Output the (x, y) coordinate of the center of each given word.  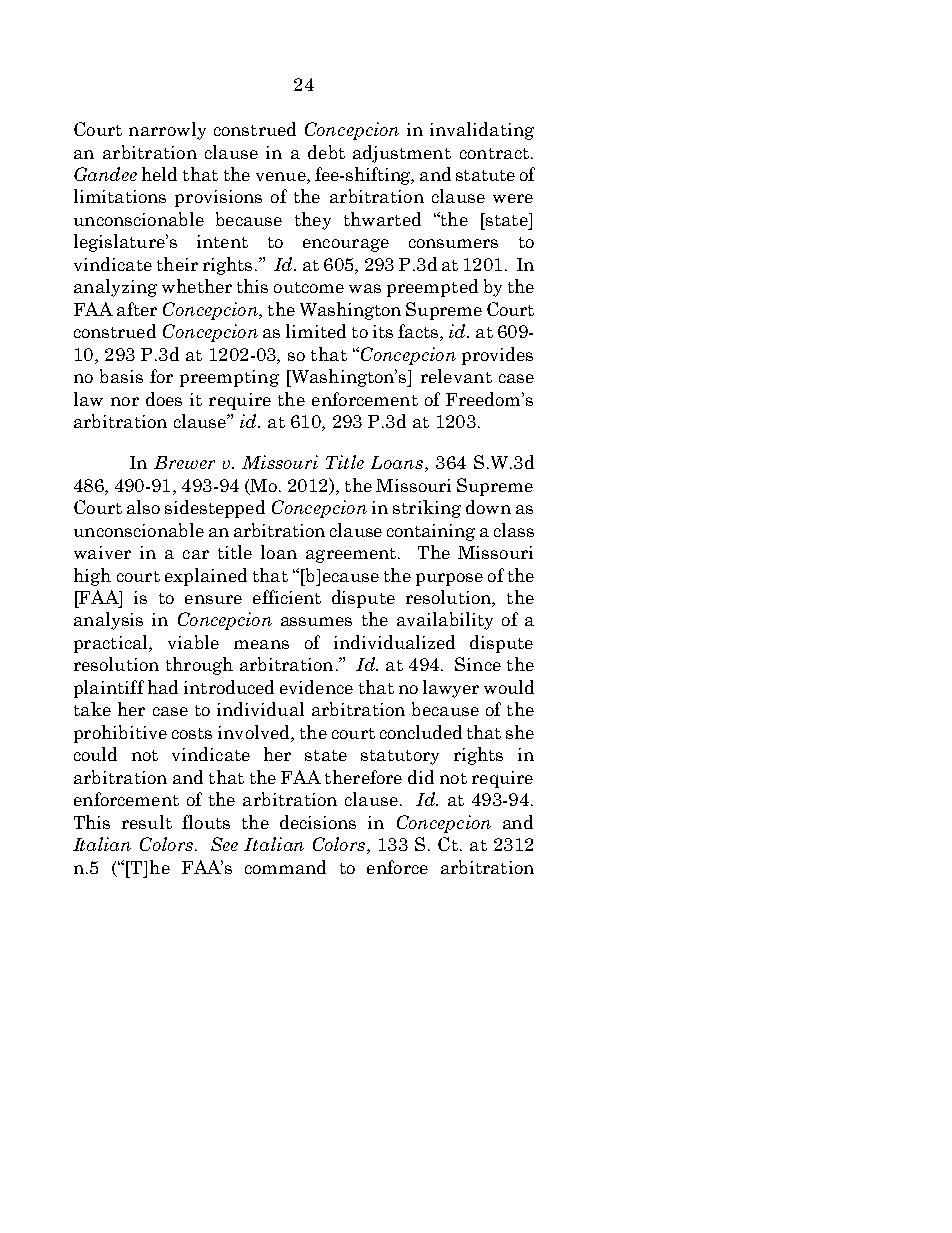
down (488, 507)
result (147, 822)
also (143, 507)
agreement (352, 555)
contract (494, 153)
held (159, 174)
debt (326, 152)
